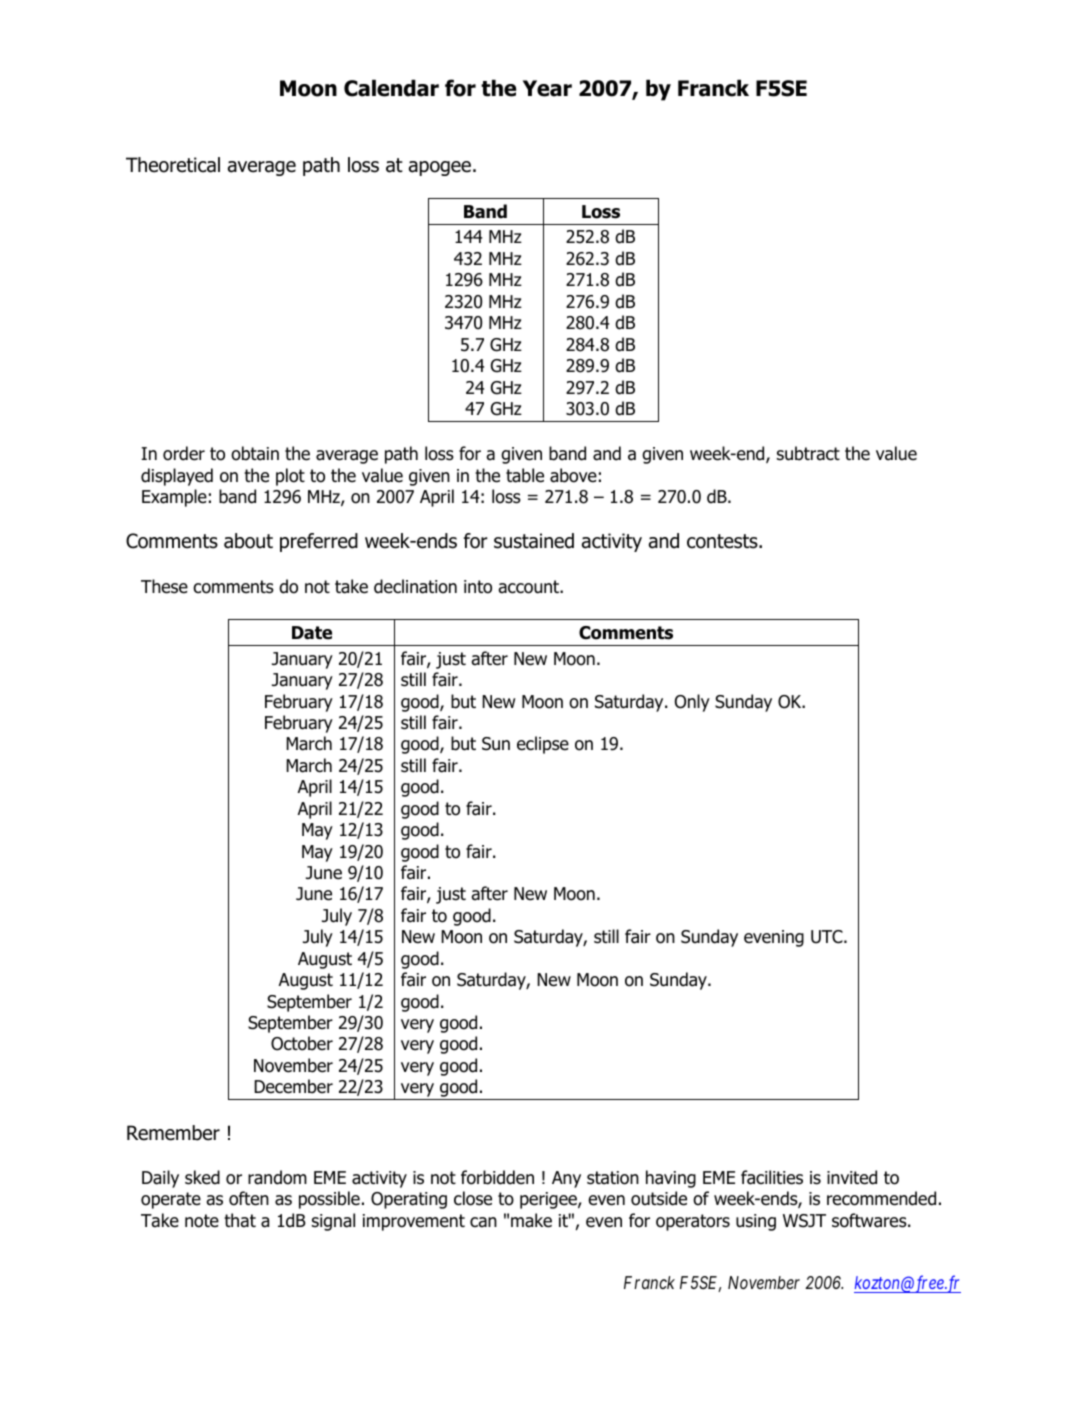  I want to click on apogee, so click(440, 168).
